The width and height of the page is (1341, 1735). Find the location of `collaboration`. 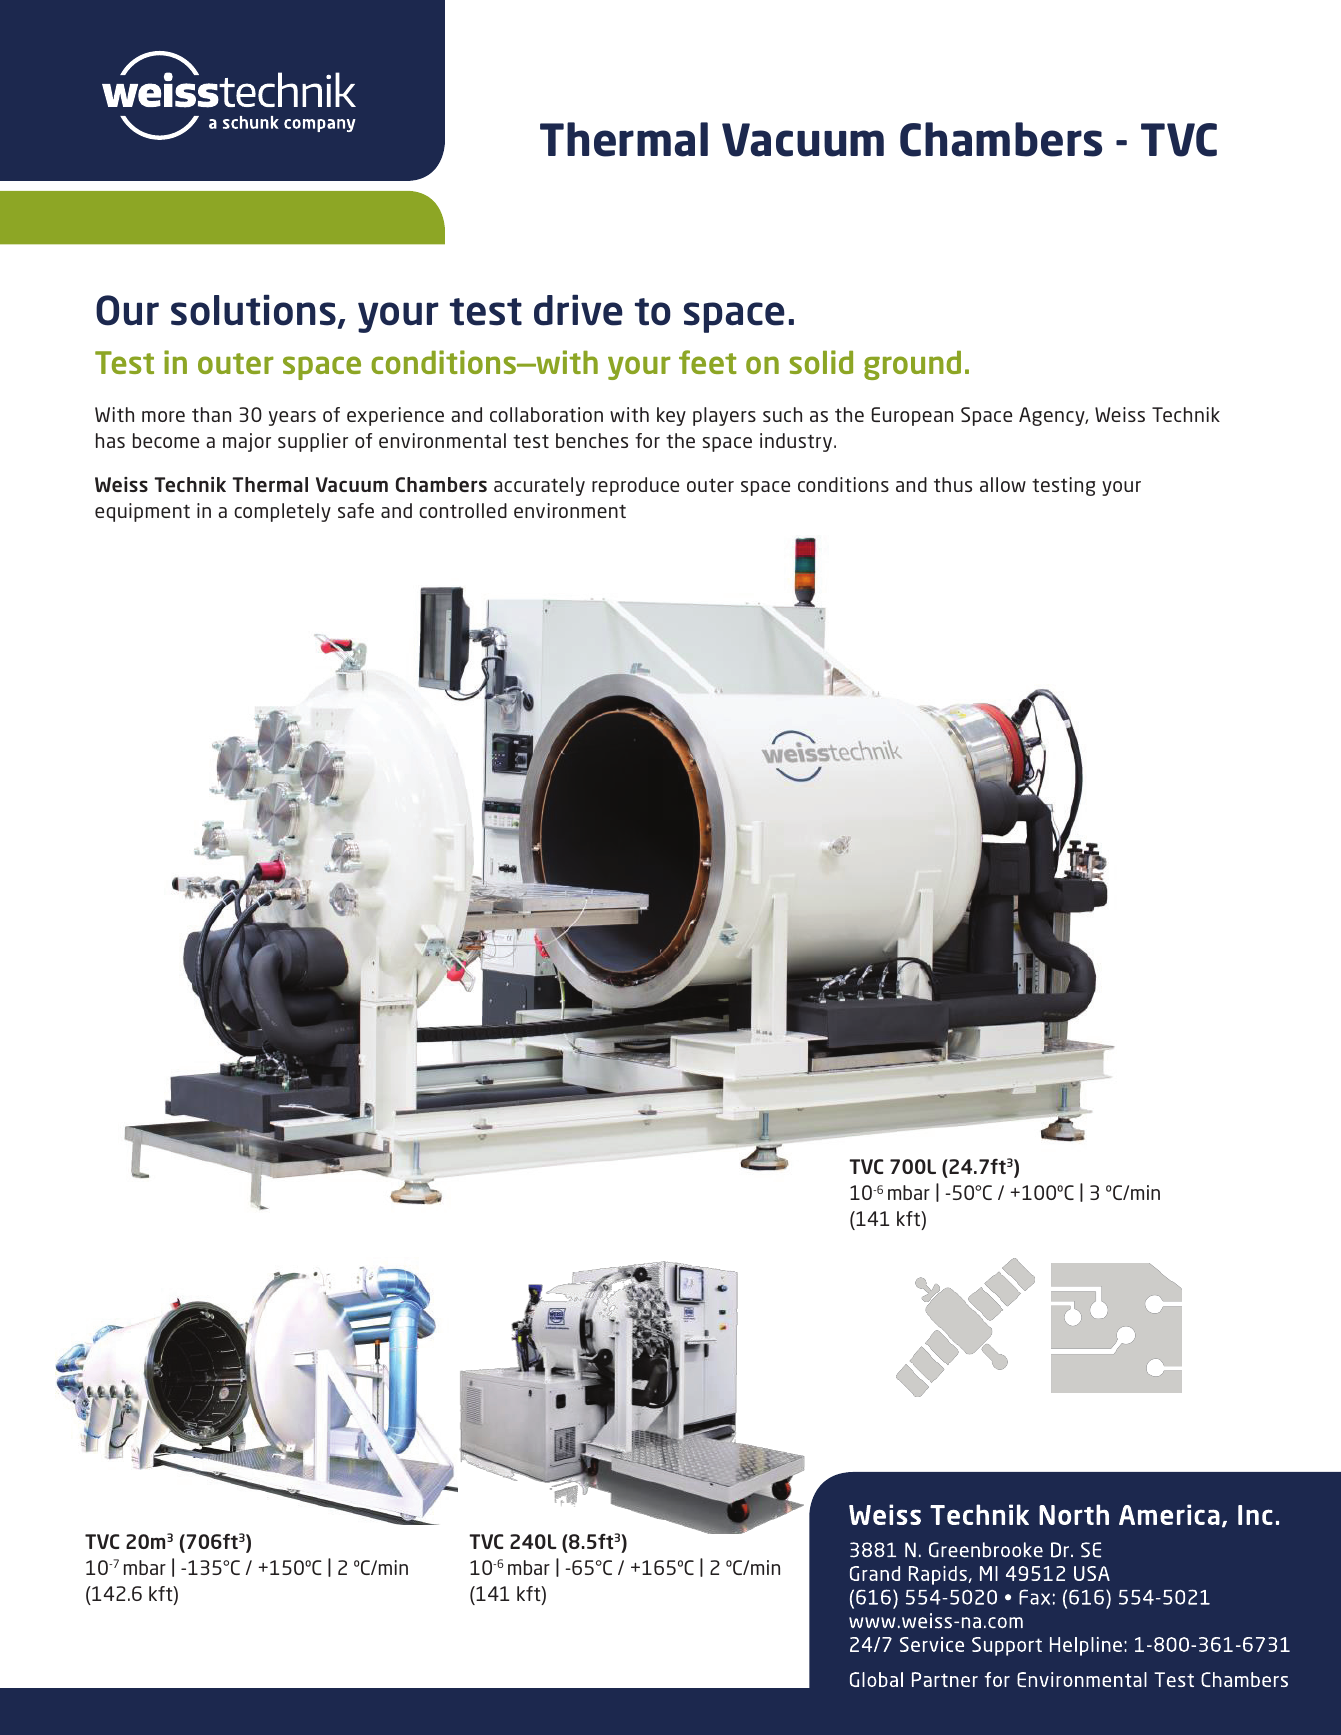

collaboration is located at coordinates (546, 414).
